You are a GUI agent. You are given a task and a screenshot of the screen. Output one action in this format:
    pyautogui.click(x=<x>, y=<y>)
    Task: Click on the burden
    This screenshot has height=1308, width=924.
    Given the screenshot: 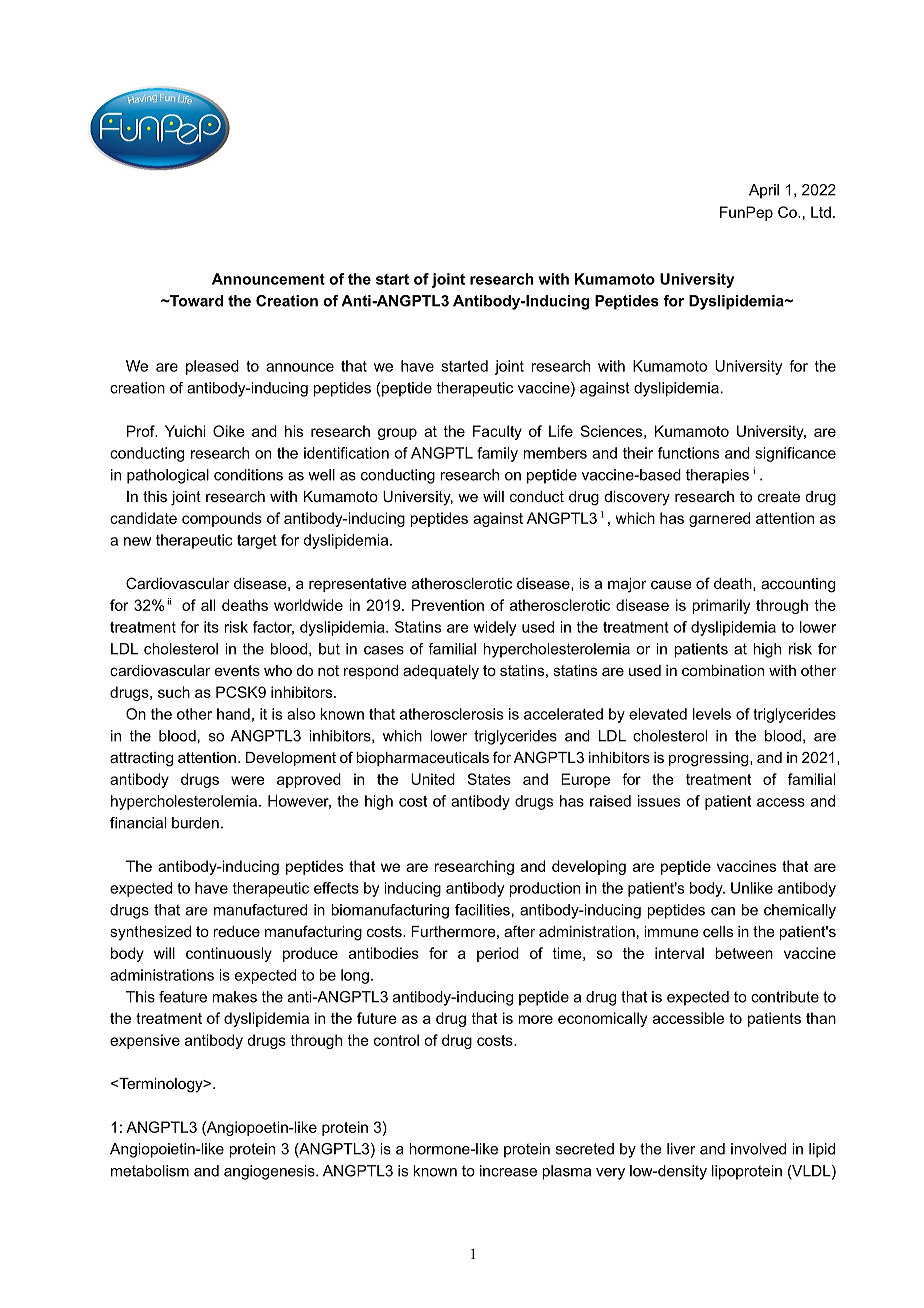 What is the action you would take?
    pyautogui.click(x=195, y=823)
